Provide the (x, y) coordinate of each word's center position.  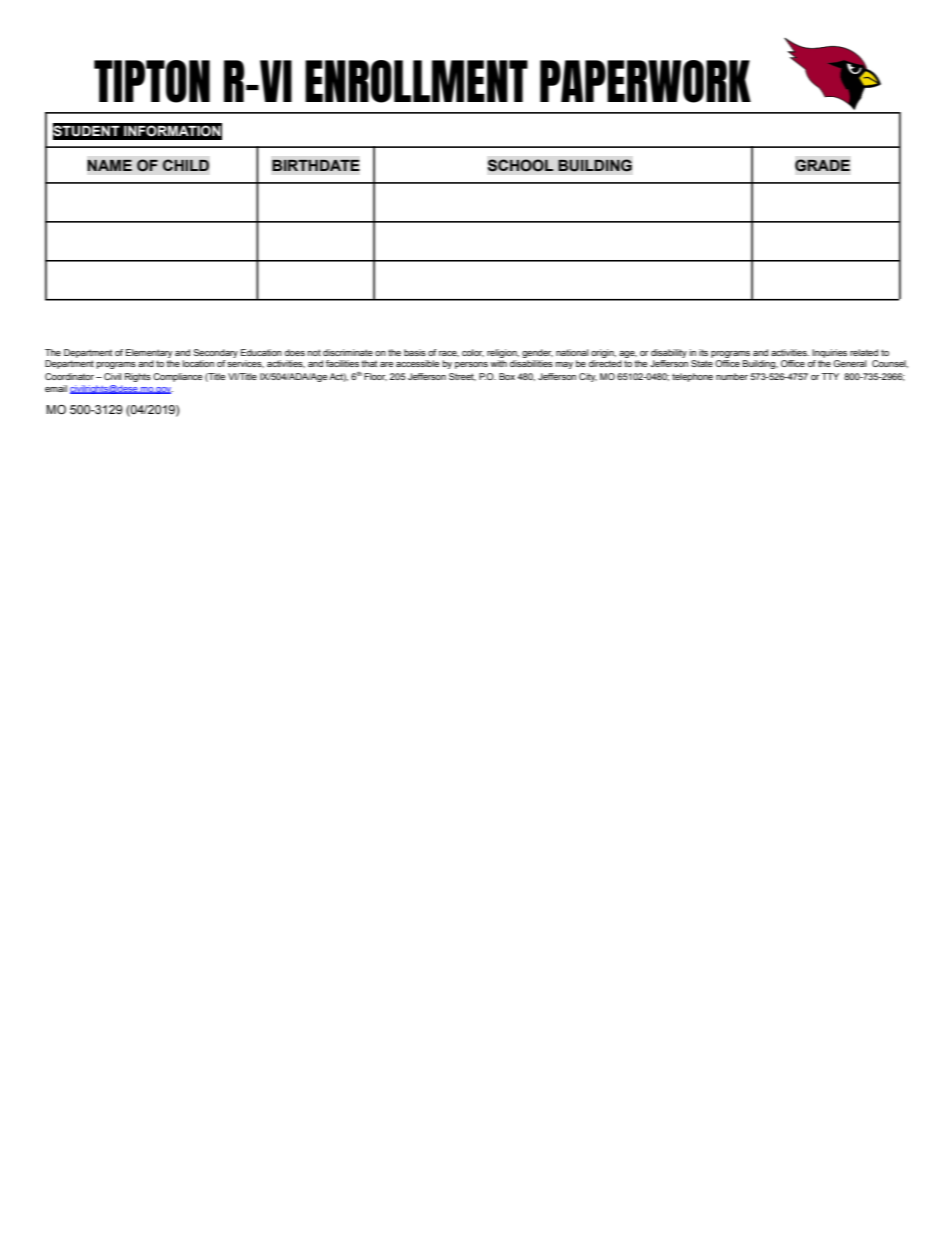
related (864, 352)
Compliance (177, 377)
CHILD (185, 165)
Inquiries (829, 353)
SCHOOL (520, 165)
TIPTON (152, 81)
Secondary (215, 353)
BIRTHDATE (316, 165)
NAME (109, 165)
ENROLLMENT (416, 81)
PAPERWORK (645, 81)
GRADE (822, 165)
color (473, 353)
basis (415, 352)
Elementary (149, 353)
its (703, 352)
